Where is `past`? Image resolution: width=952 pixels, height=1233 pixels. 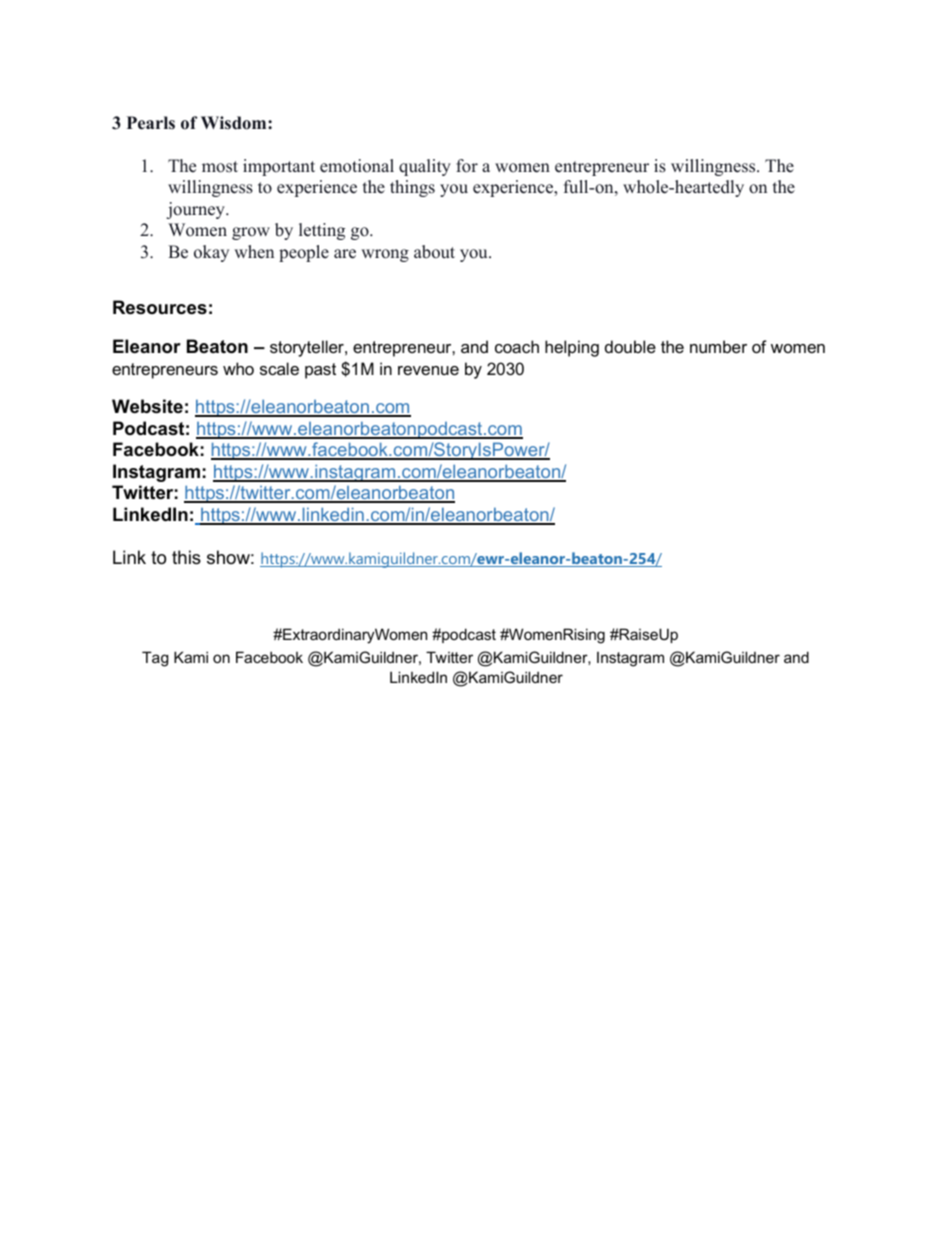
past is located at coordinates (320, 371).
